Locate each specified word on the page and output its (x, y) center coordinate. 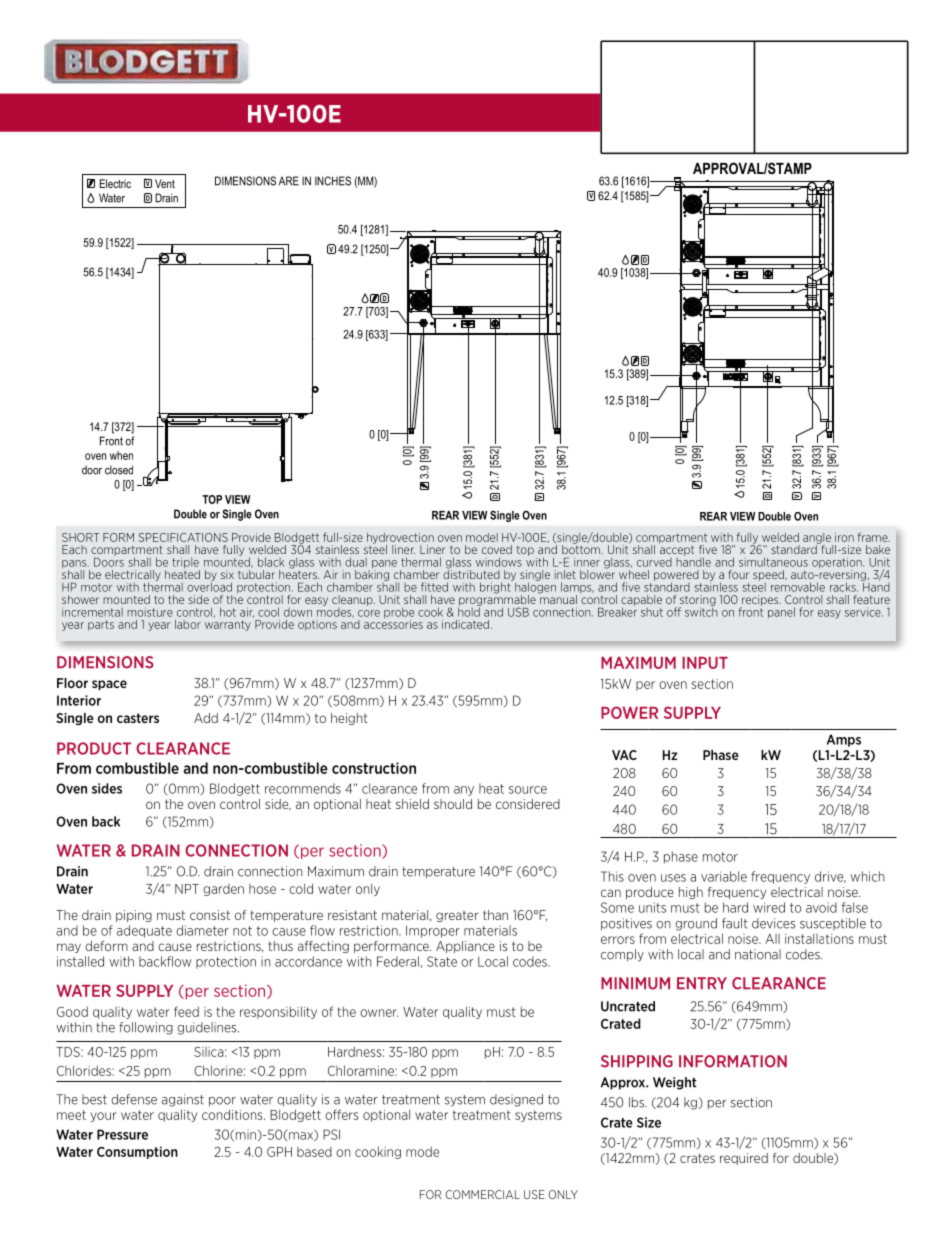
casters (138, 718)
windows (499, 562)
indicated (465, 624)
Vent (165, 183)
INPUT (705, 663)
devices (774, 923)
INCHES (333, 181)
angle (818, 539)
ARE (289, 181)
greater (457, 916)
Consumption (137, 1152)
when (121, 455)
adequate (144, 931)
